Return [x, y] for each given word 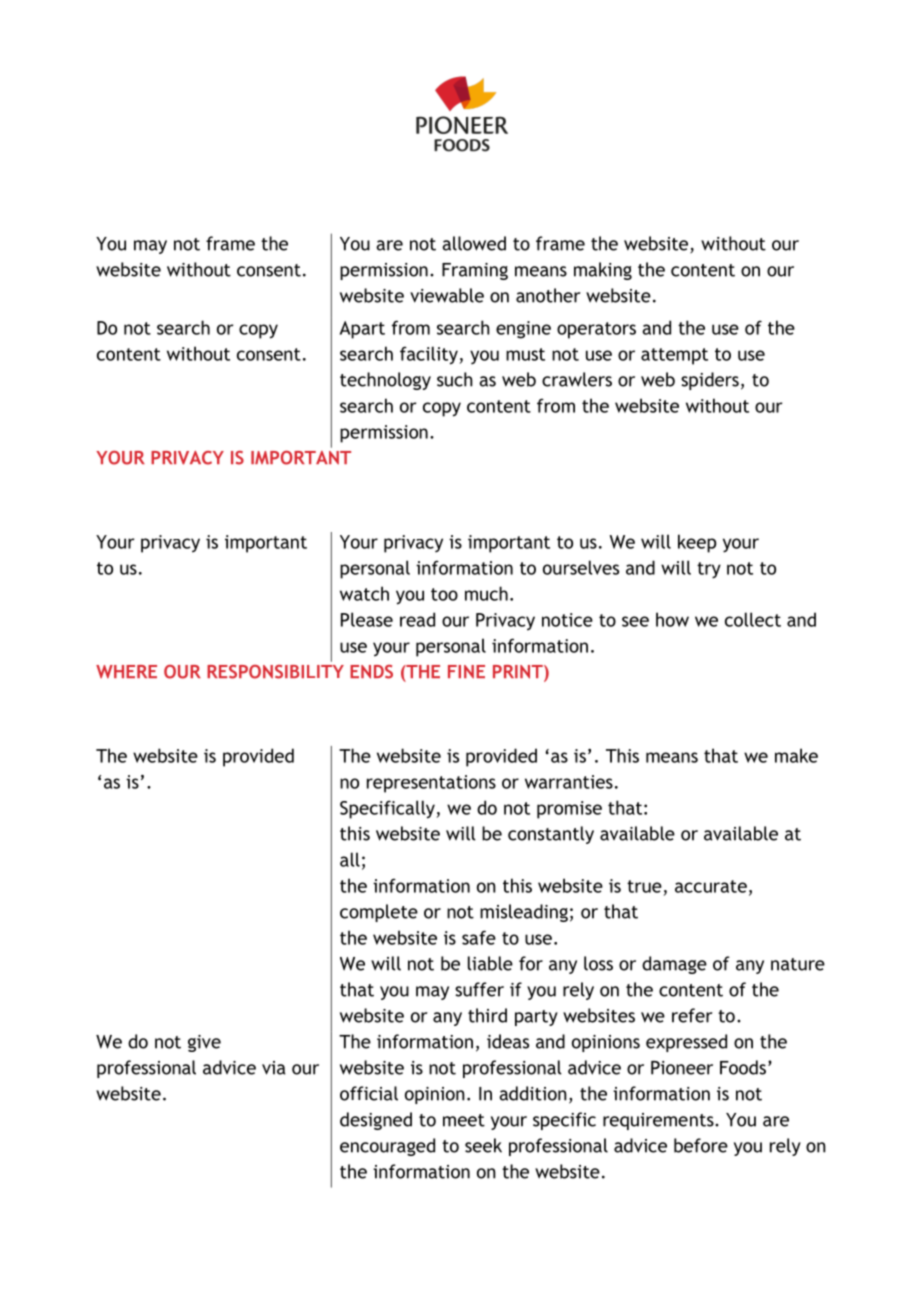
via [274, 1068]
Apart [362, 330]
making [603, 271]
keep [697, 543]
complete [379, 913]
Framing [475, 271]
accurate [711, 886]
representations [431, 784]
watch [364, 593]
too [444, 594]
